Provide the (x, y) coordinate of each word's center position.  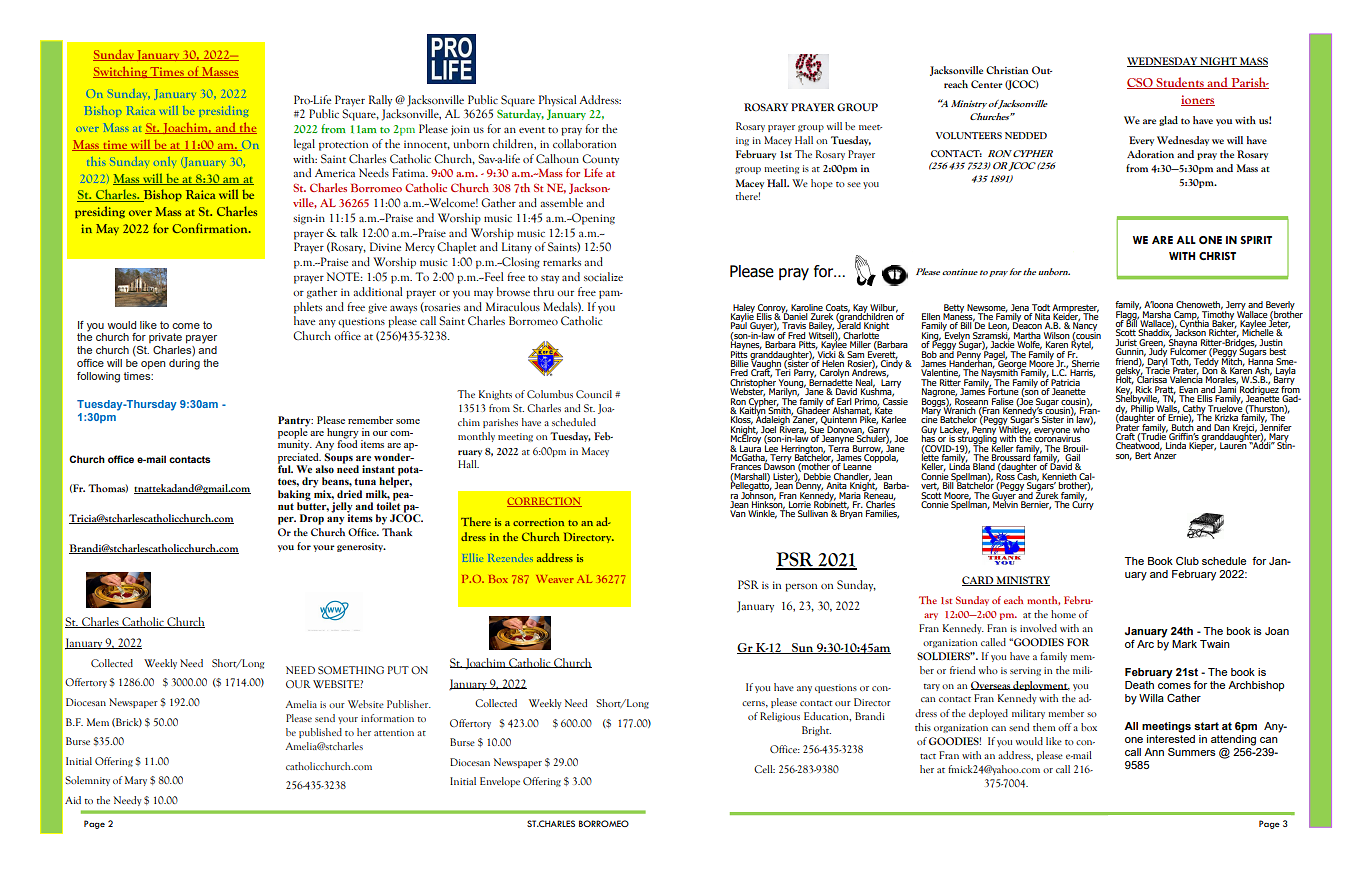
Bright (816, 731)
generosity (361, 547)
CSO (1141, 83)
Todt (1041, 307)
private (165, 338)
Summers (1192, 752)
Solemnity (87, 781)
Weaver (555, 579)
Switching (121, 72)
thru (543, 291)
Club (1187, 561)
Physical (558, 101)
